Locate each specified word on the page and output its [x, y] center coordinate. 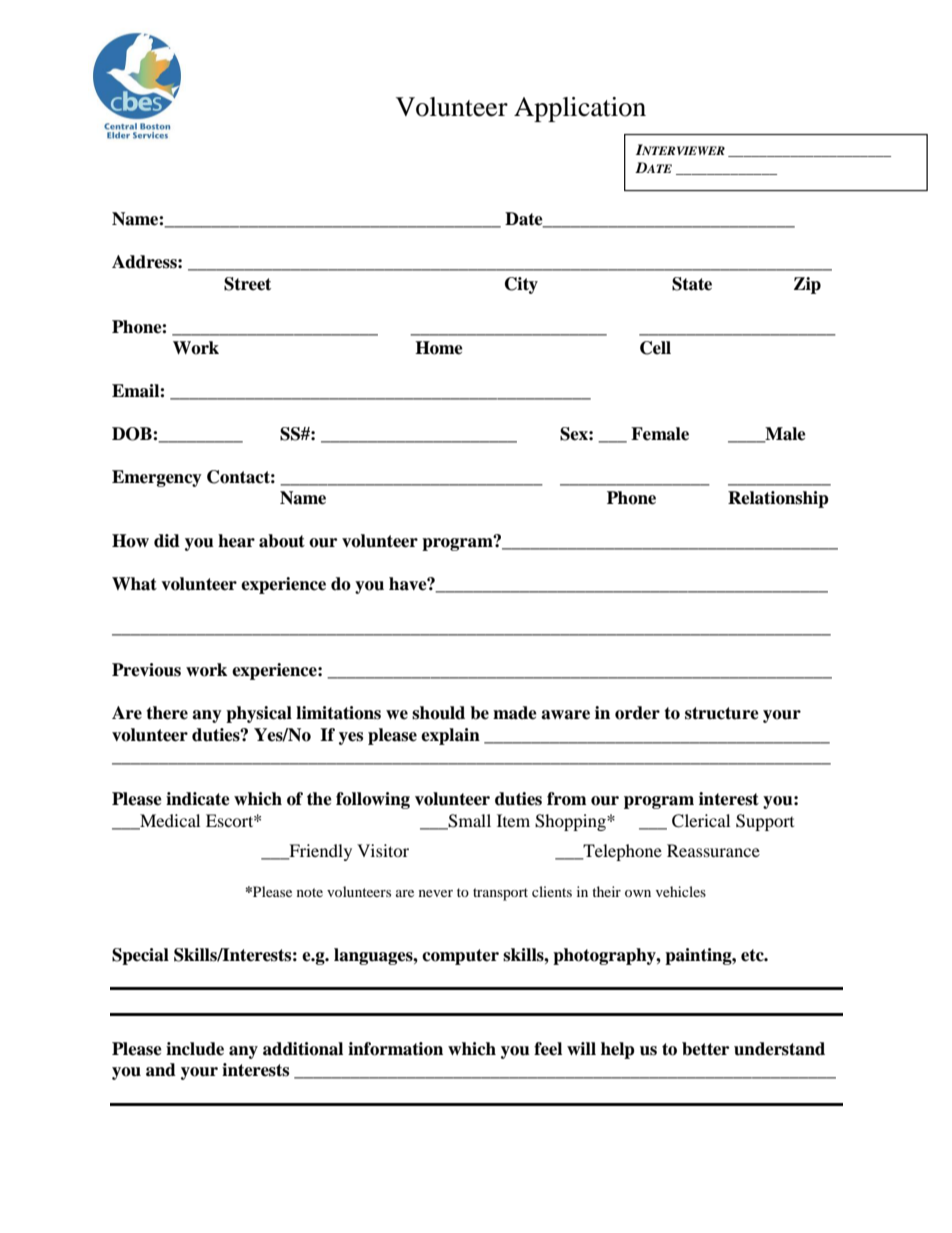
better [705, 1049]
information [395, 1049]
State [692, 284]
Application [580, 109]
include [195, 1049]
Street [247, 284]
